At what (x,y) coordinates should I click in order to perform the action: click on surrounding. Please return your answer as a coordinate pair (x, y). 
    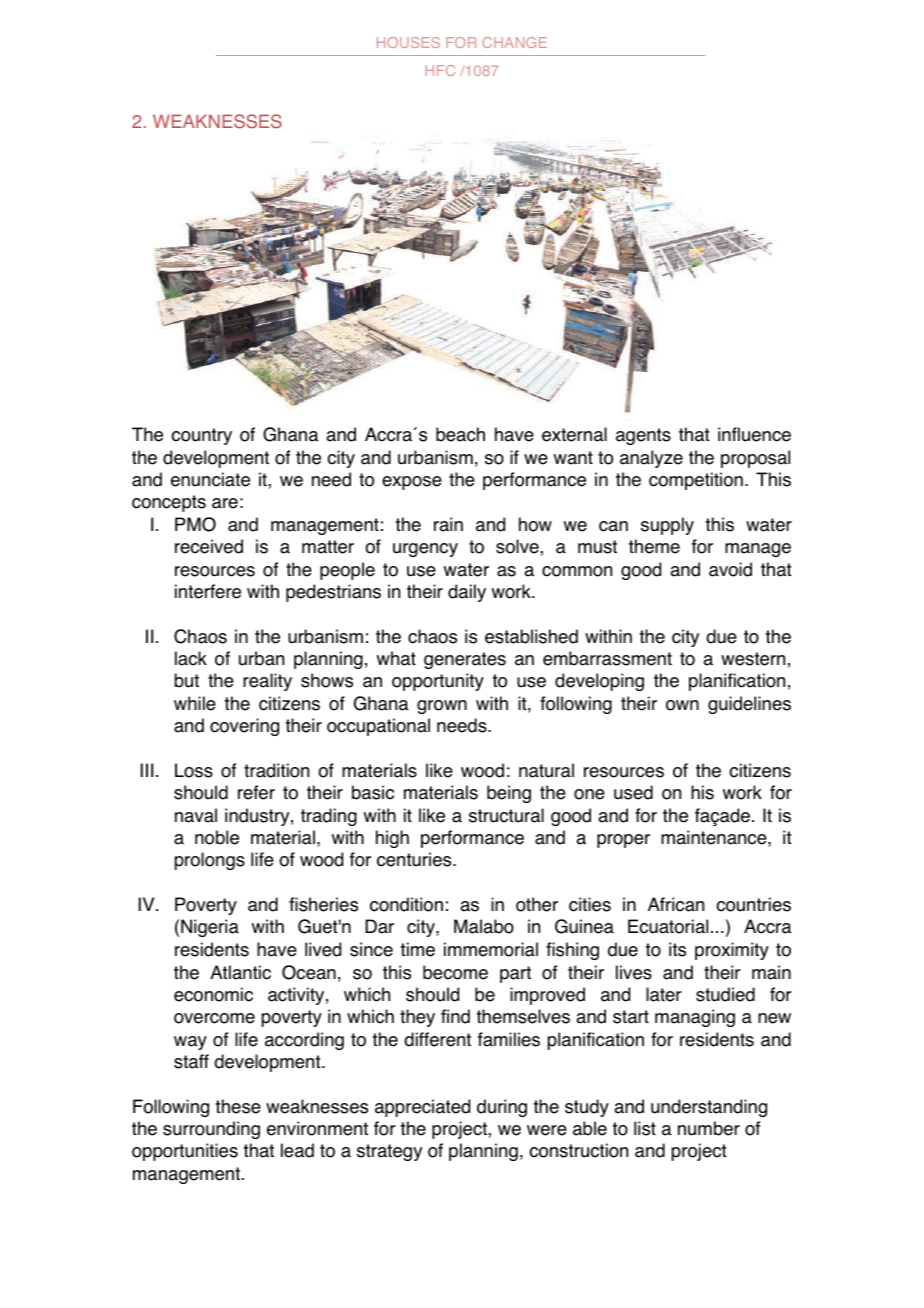
    Looking at the image, I should click on (211, 1130).
